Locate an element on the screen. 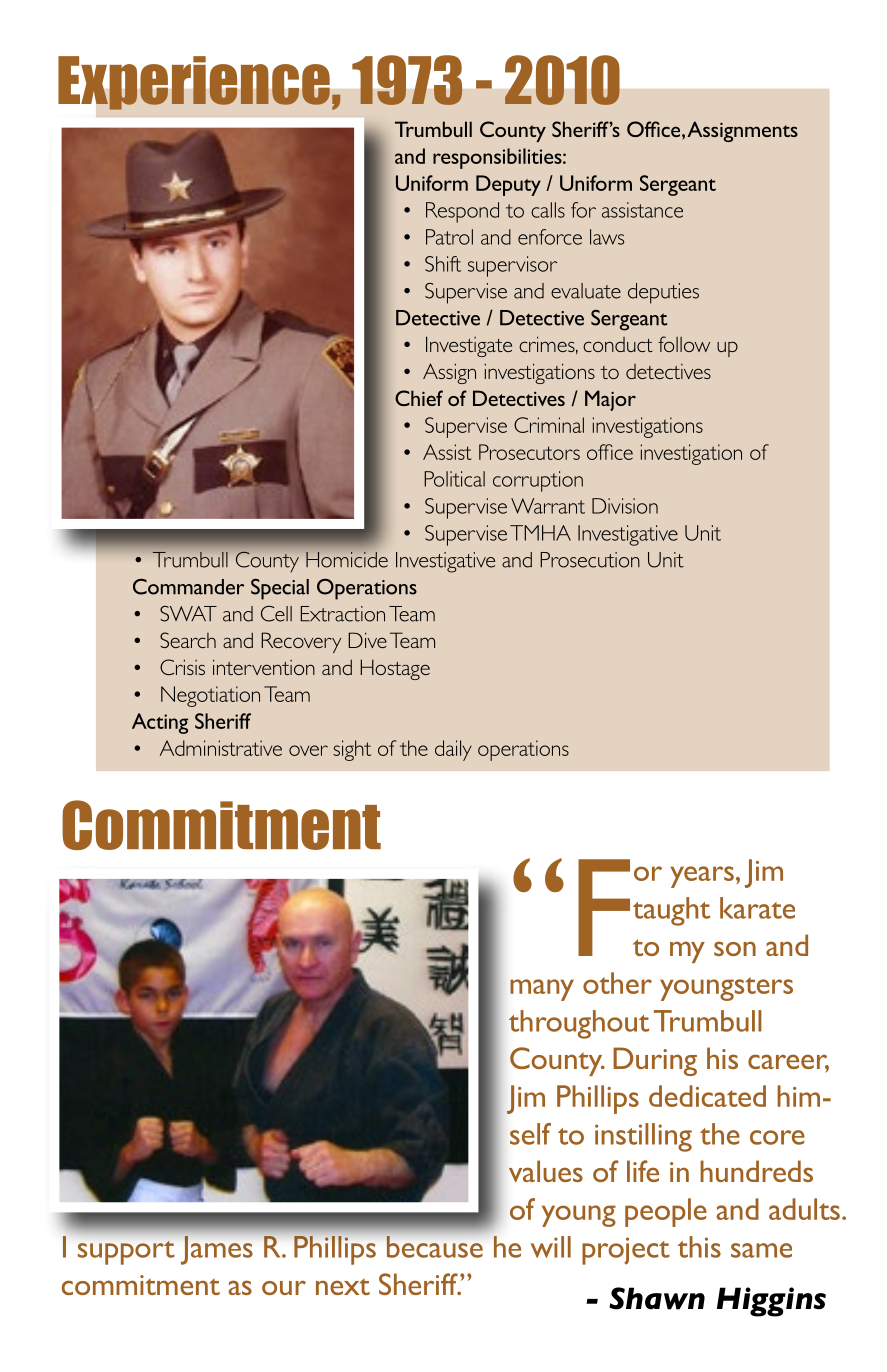  Deputy is located at coordinates (508, 185).
